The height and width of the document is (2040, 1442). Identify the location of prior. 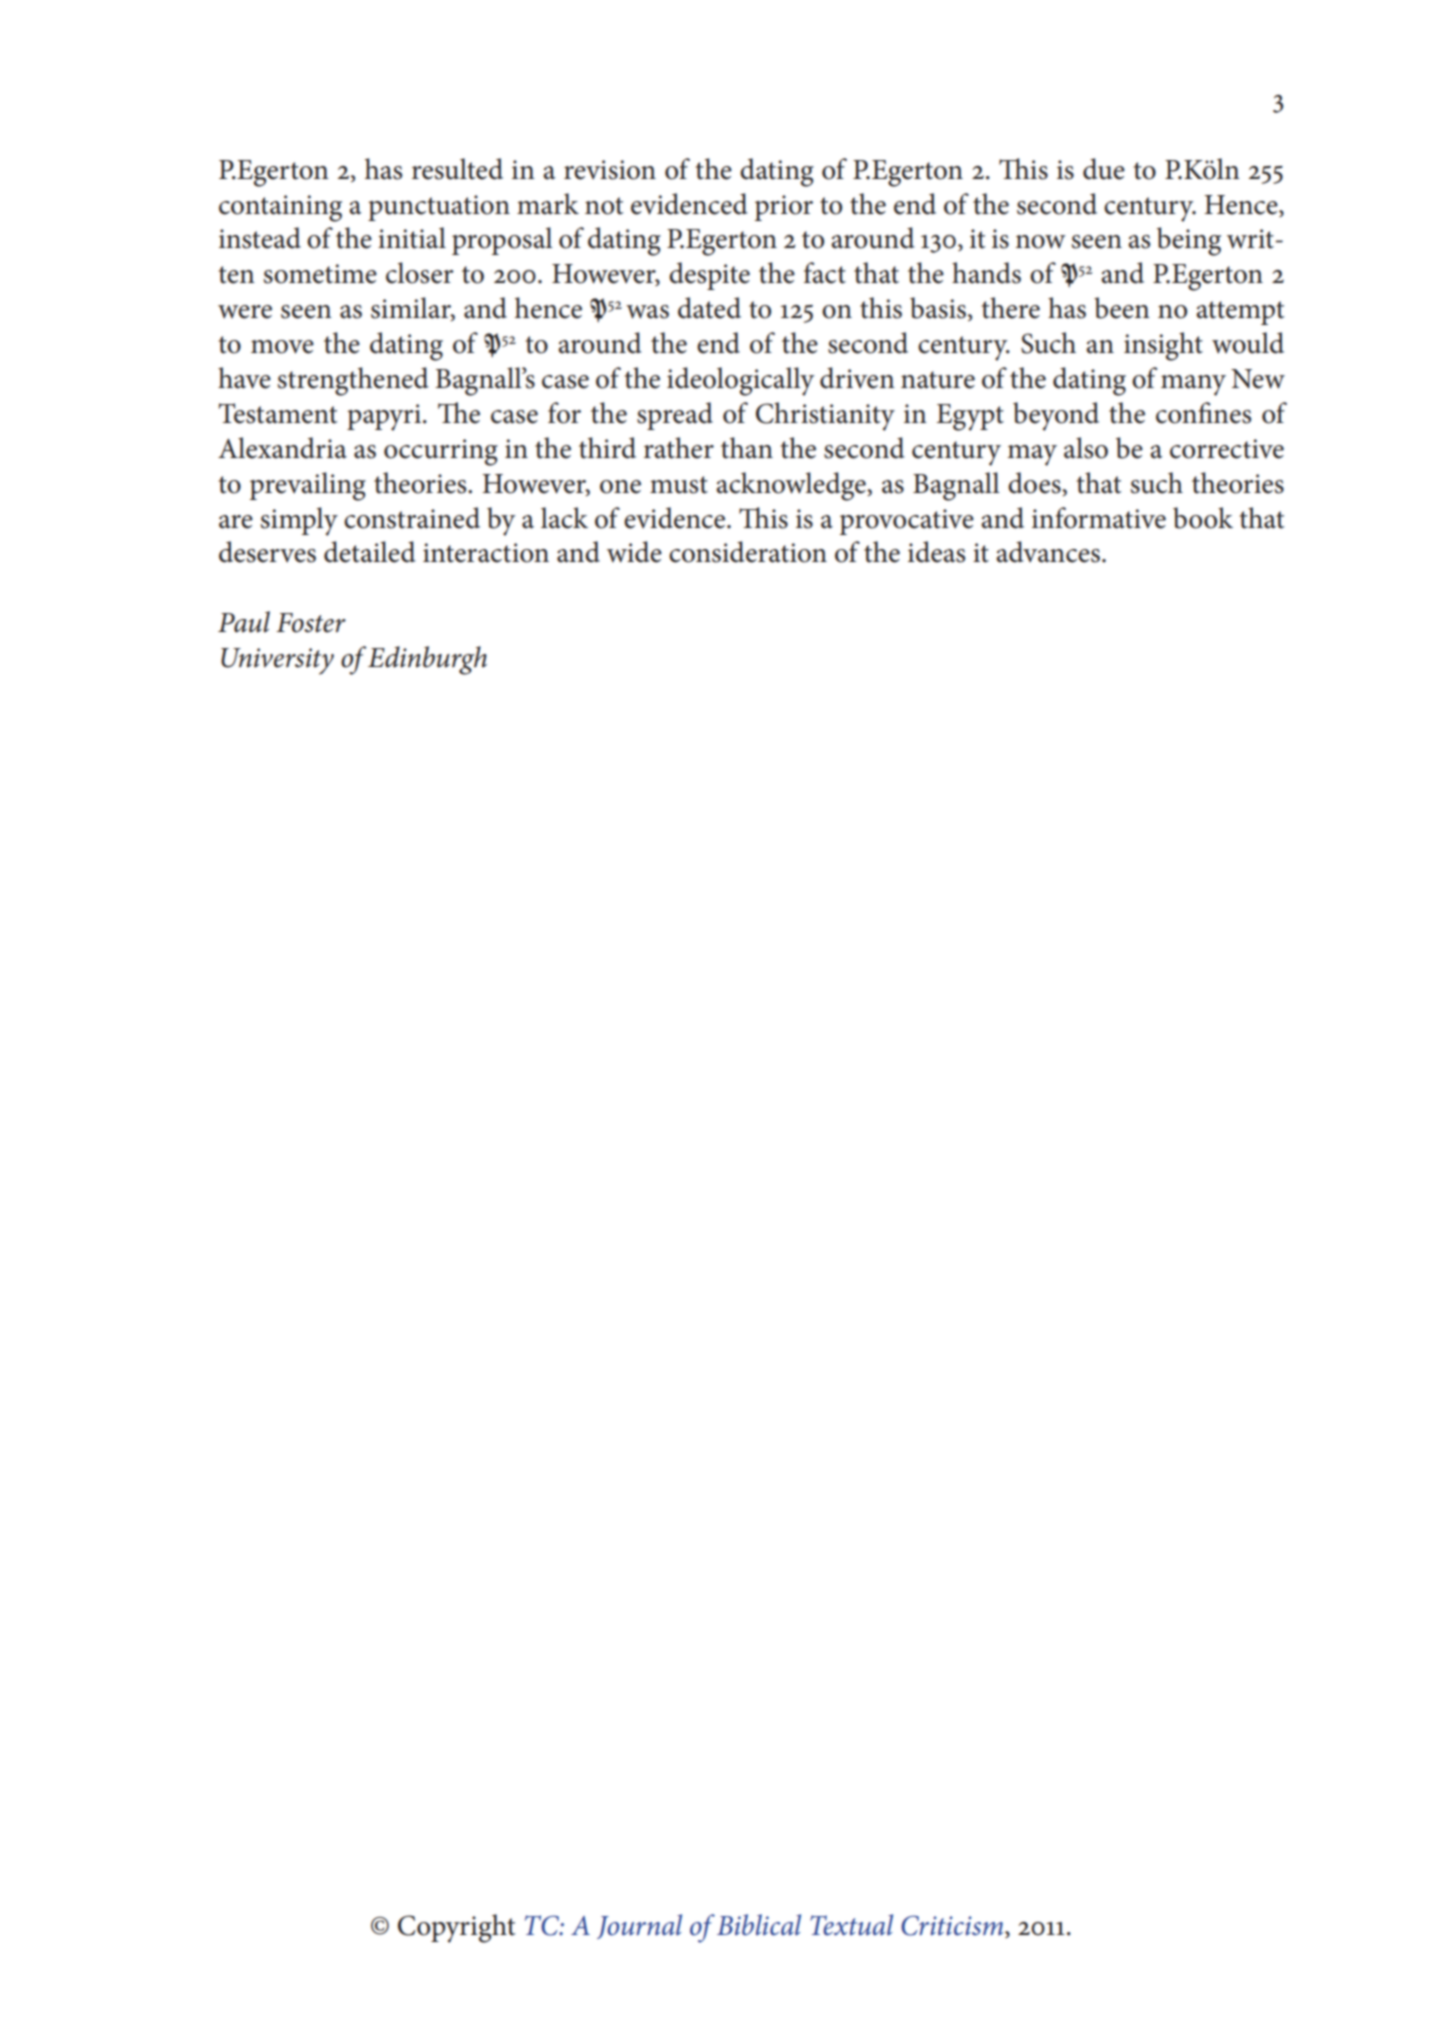
(784, 208).
